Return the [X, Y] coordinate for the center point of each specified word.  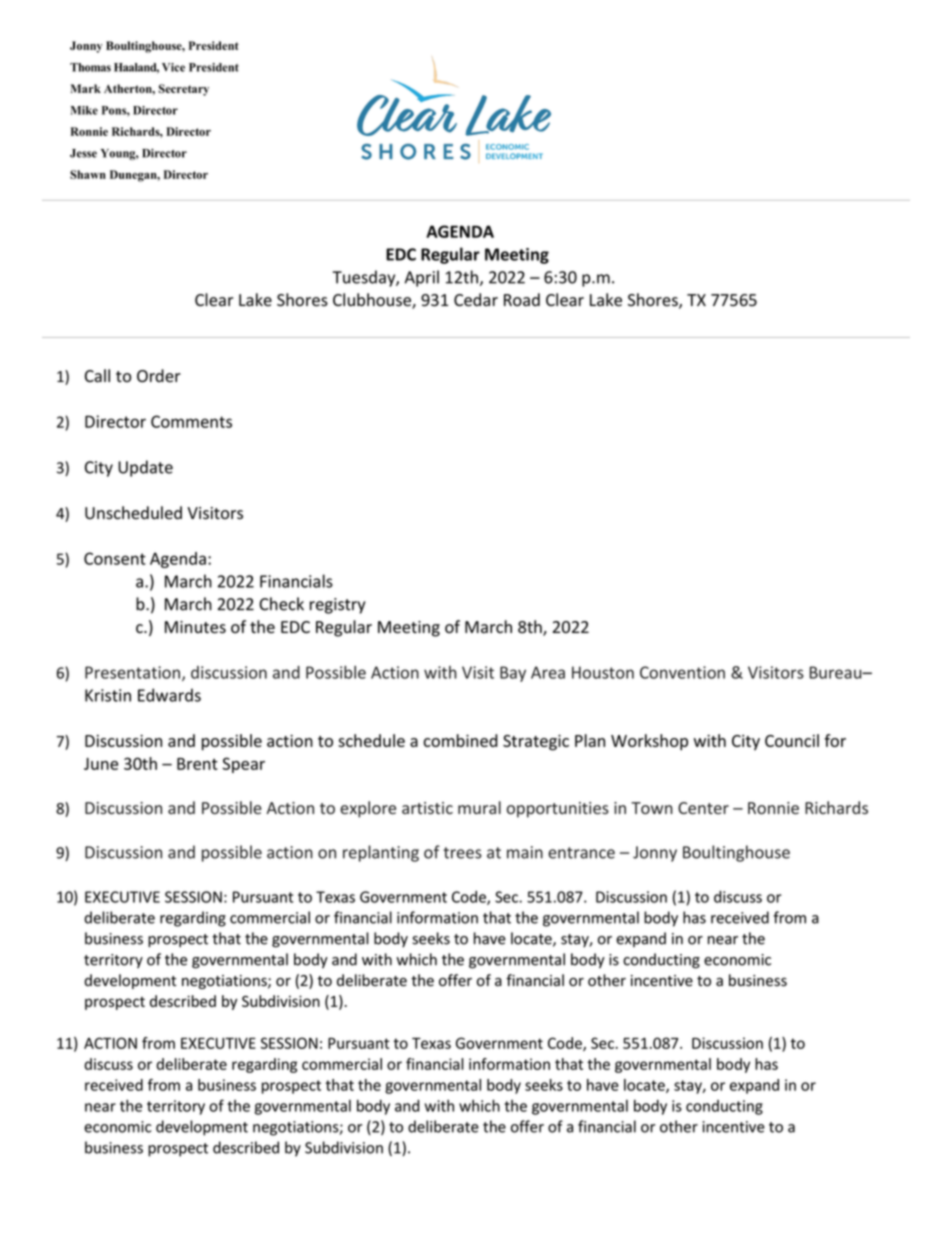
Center [703, 808]
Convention [682, 672]
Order [159, 376]
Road [522, 300]
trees [462, 853]
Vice [173, 67]
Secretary [184, 90]
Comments [191, 421]
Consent [115, 558]
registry [338, 606]
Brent [197, 764]
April [422, 278]
